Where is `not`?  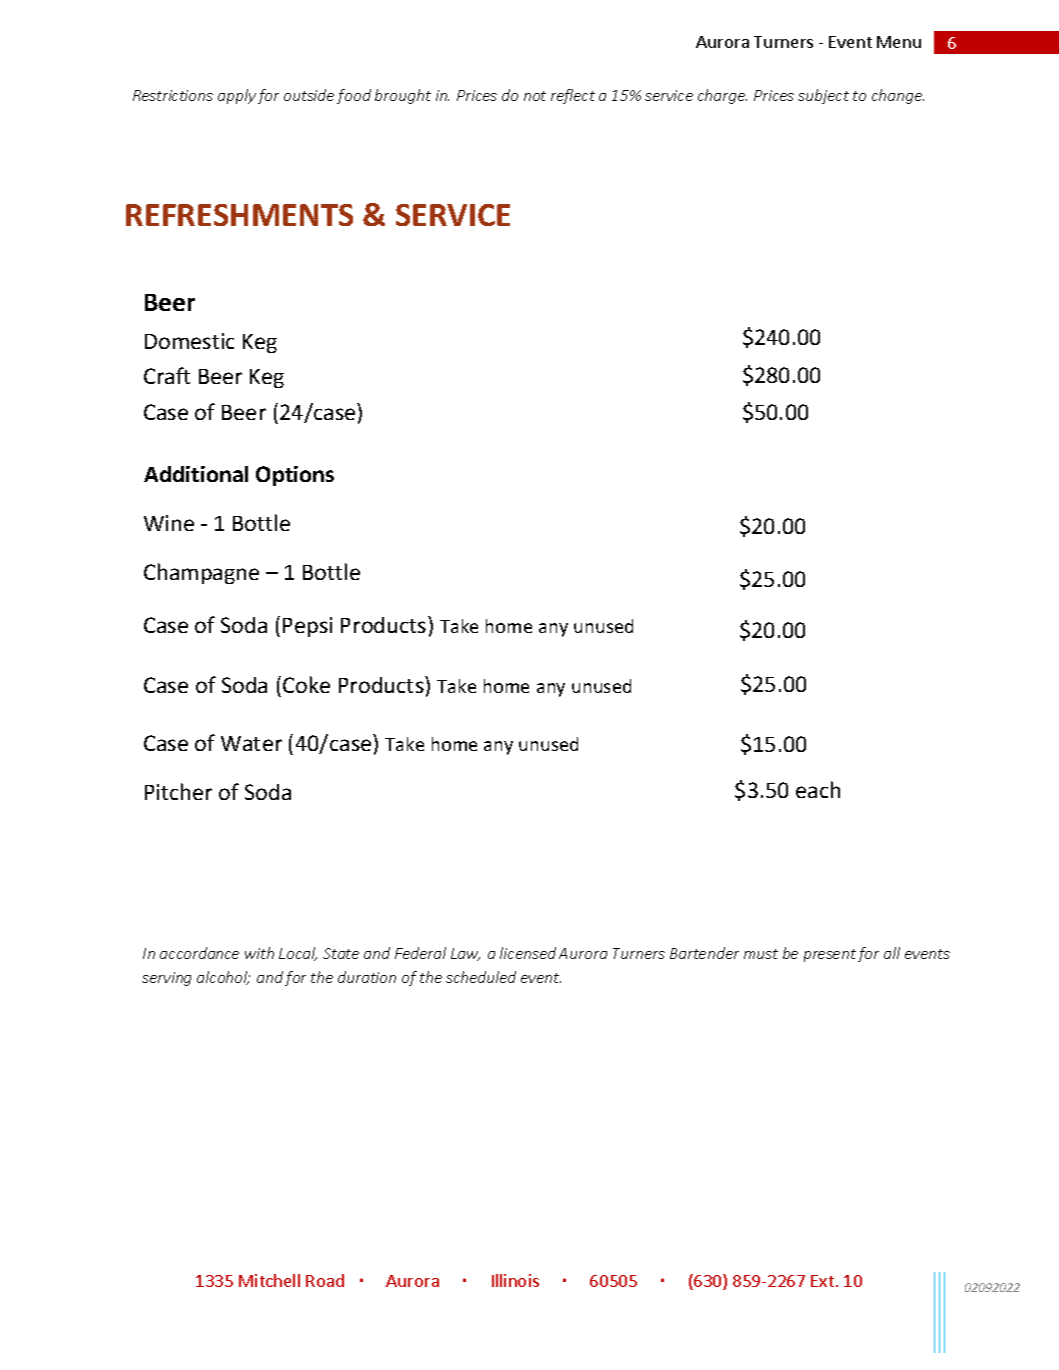
not is located at coordinates (535, 96).
